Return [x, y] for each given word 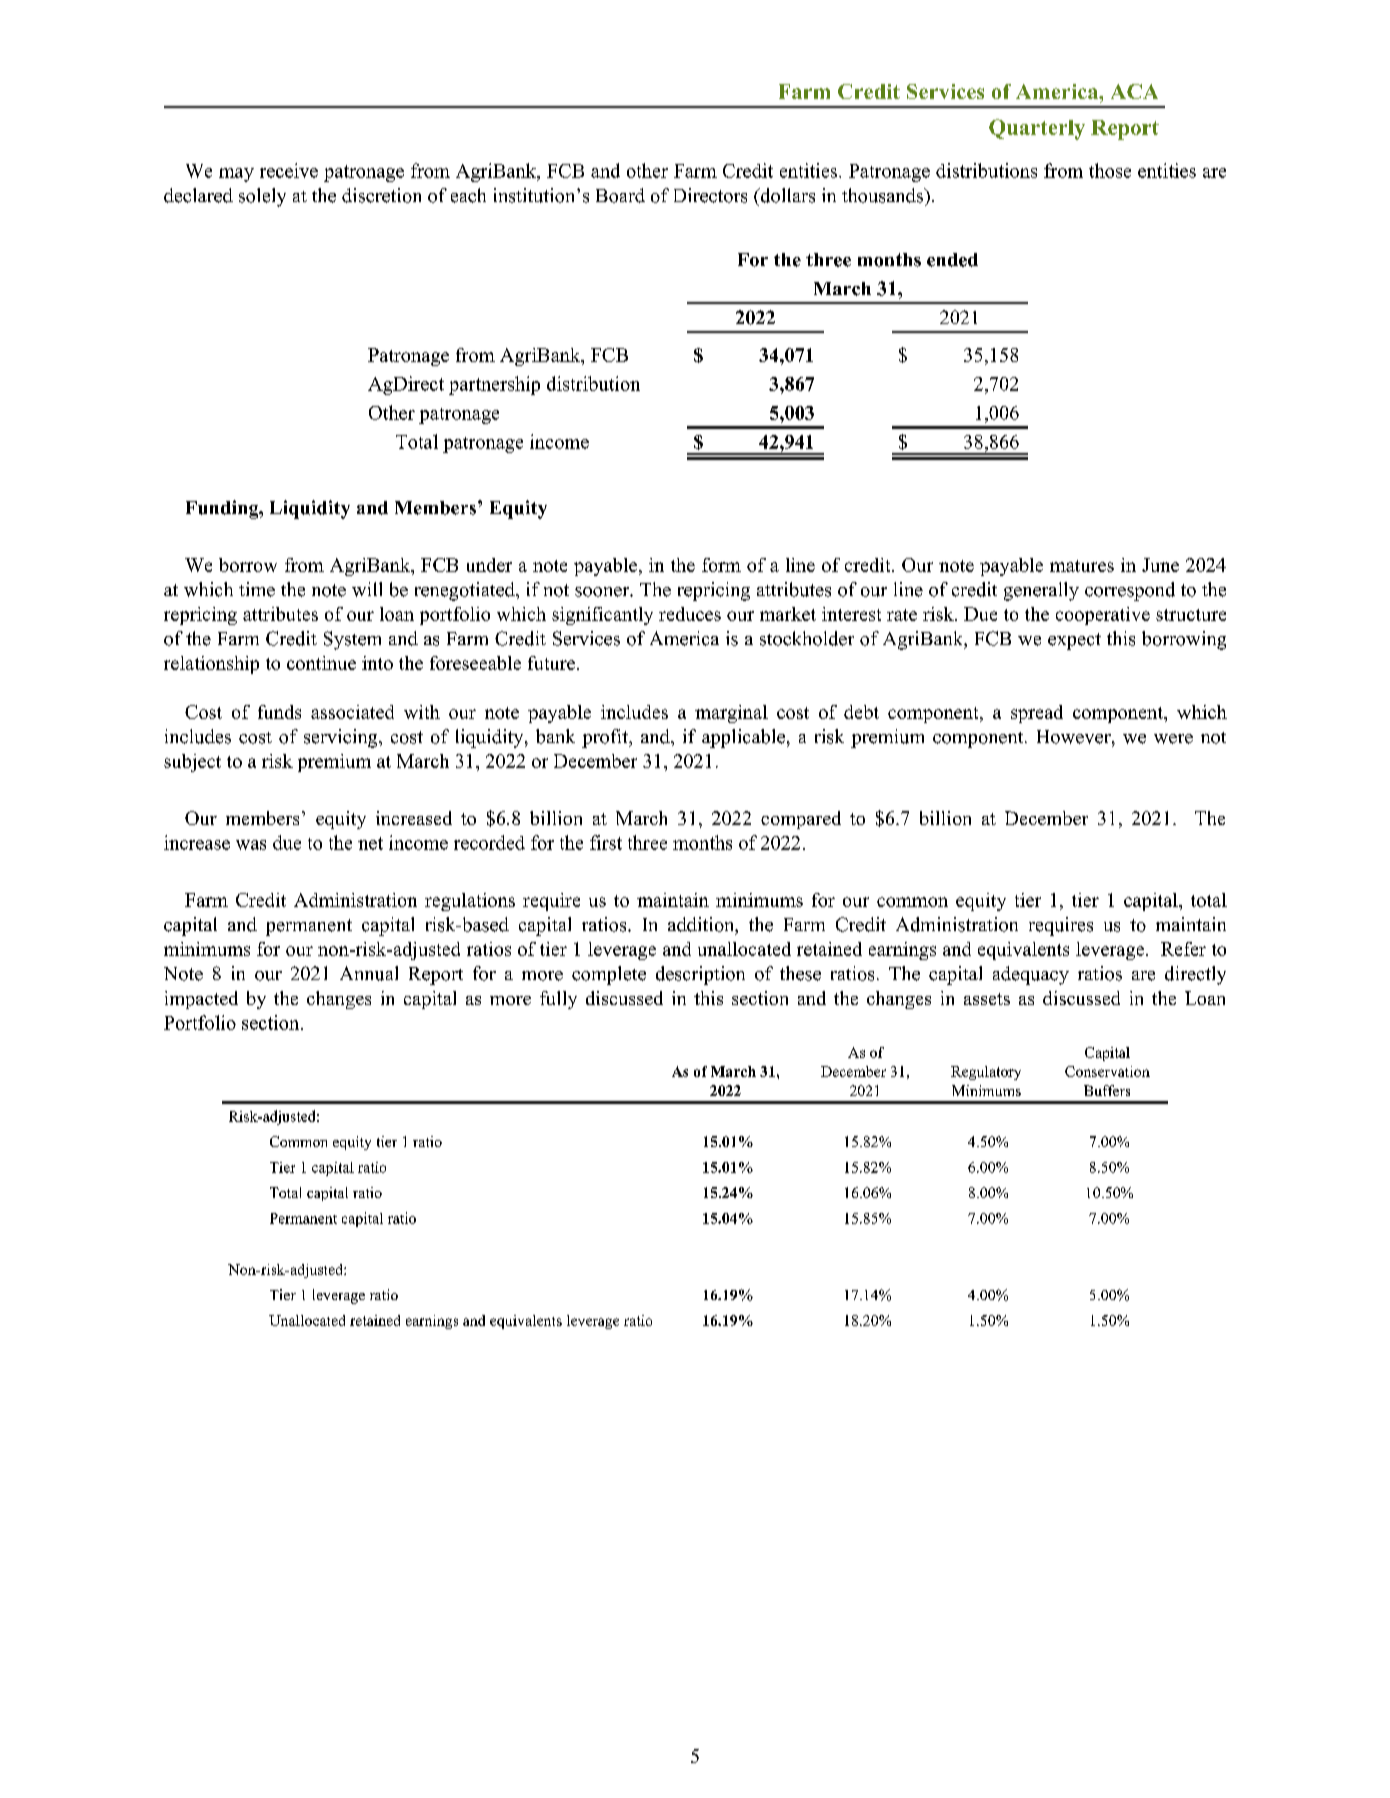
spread [1037, 714]
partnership [494, 385]
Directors [710, 195]
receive [289, 170]
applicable [743, 738]
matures [1082, 566]
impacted [201, 1000]
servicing [342, 738]
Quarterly [1037, 129]
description [700, 975]
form [721, 565]
